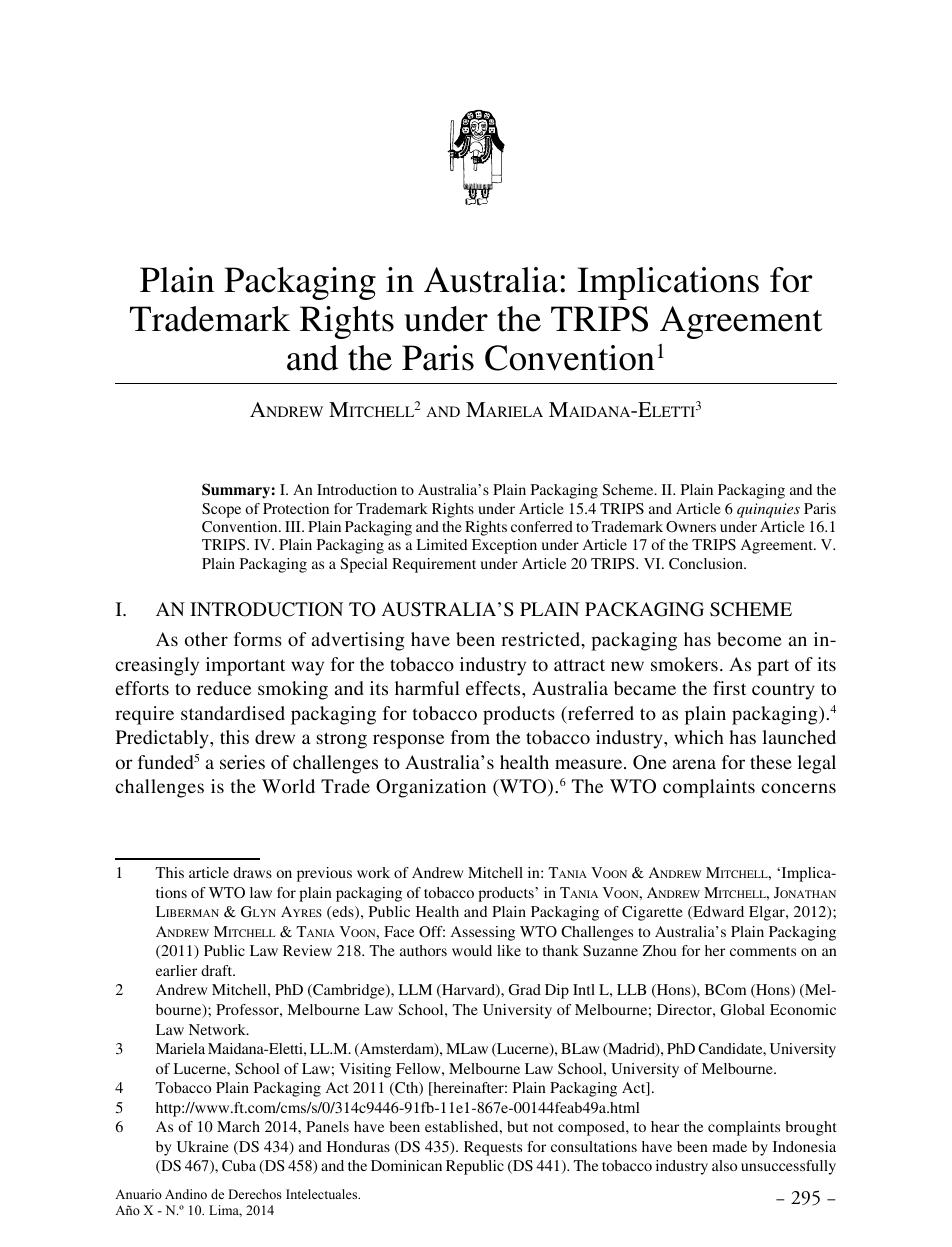 This document has height=1247, width=952. I want to click on Exception, so click(504, 546).
